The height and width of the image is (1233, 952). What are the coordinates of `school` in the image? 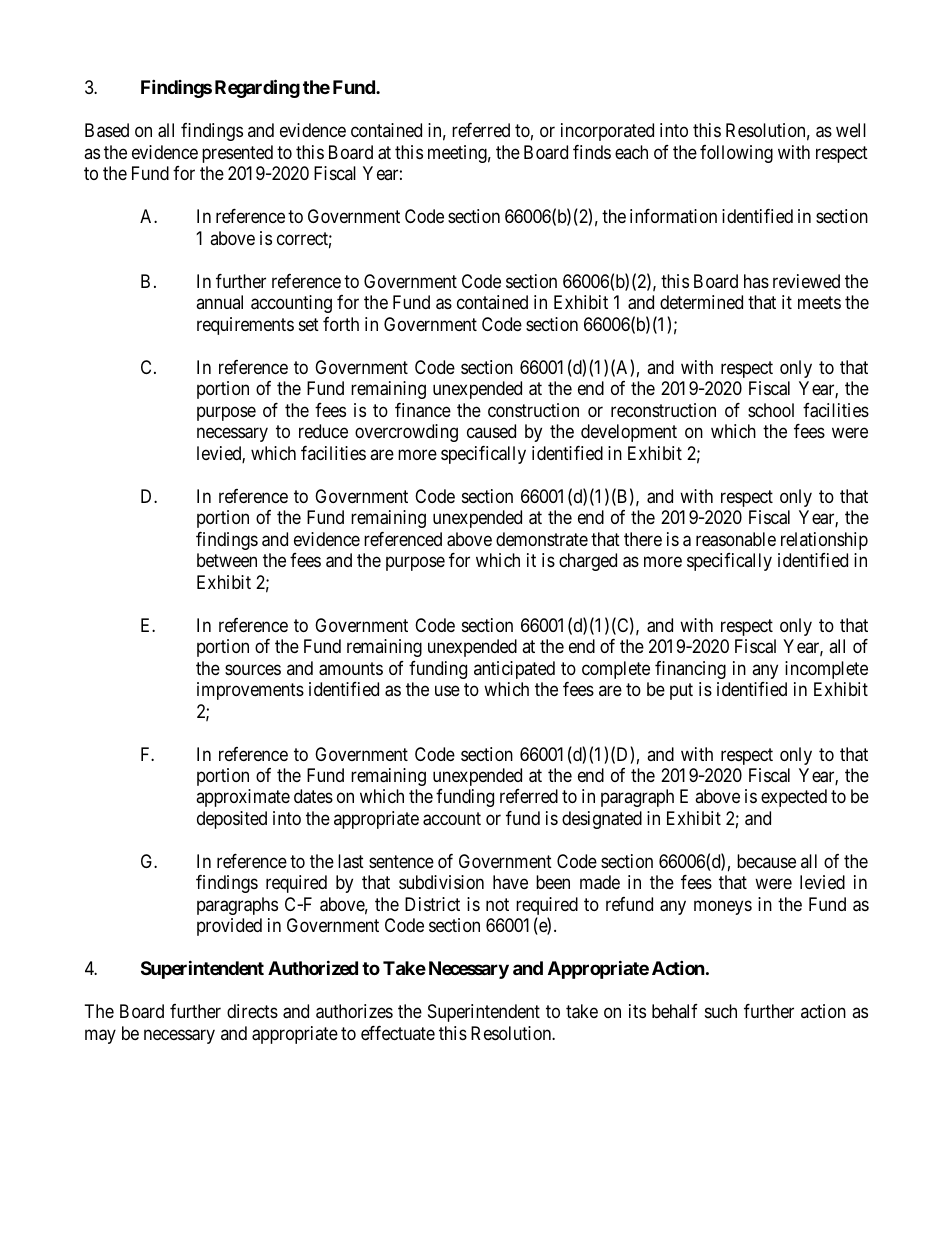 It's located at (771, 410).
